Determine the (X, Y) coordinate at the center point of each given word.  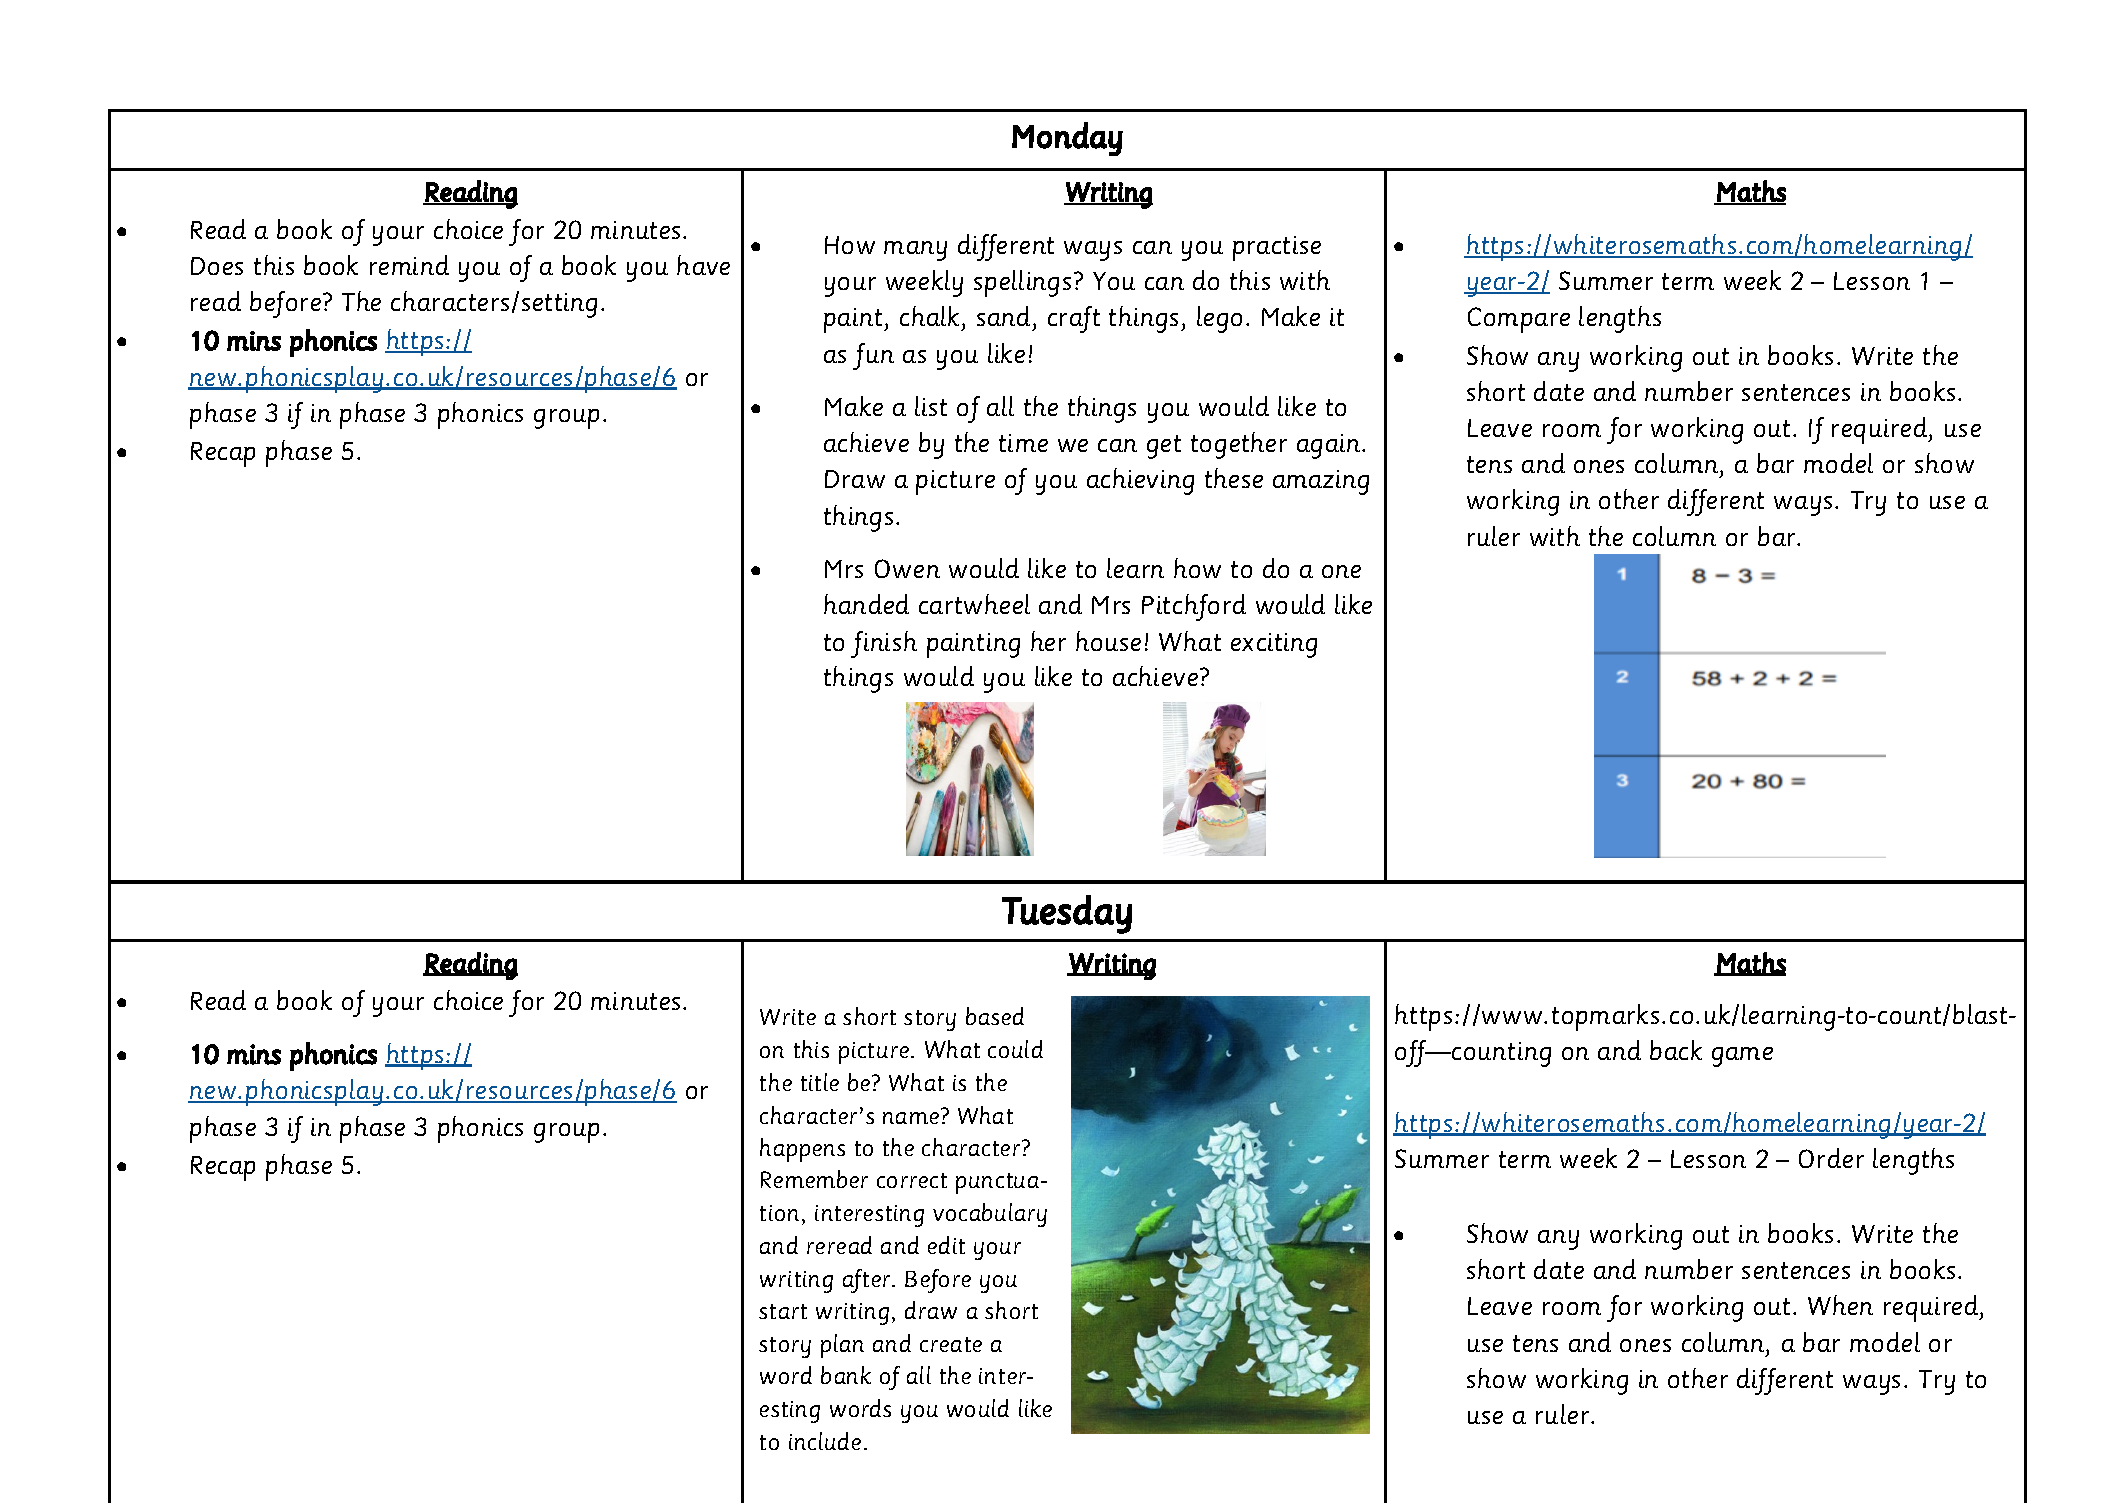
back (1676, 1050)
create (951, 1344)
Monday (1067, 139)
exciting (1274, 645)
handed (866, 604)
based (995, 1016)
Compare (1519, 320)
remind (409, 265)
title (820, 1082)
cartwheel (974, 604)
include (825, 1441)
